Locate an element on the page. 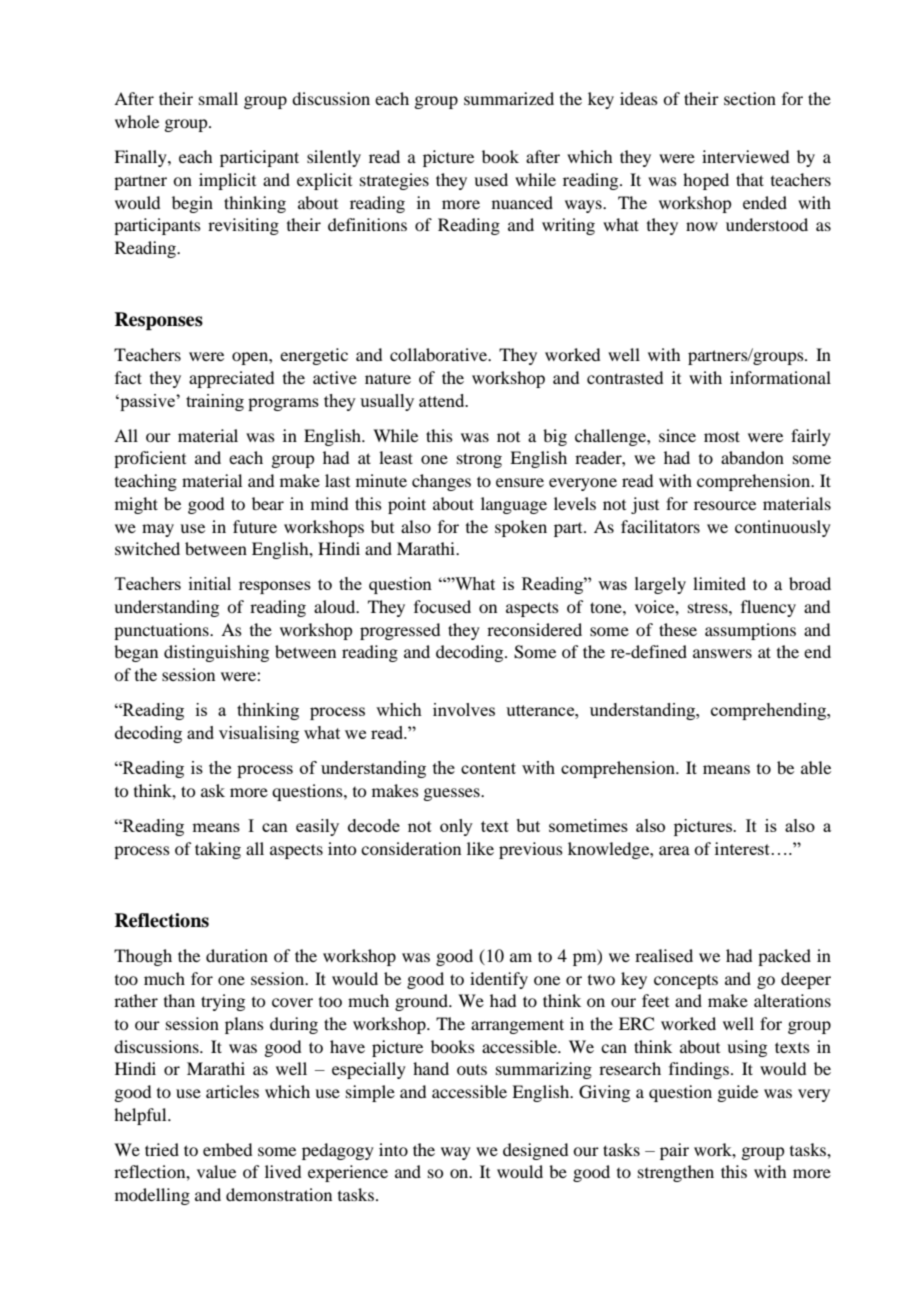  answers is located at coordinates (722, 653).
